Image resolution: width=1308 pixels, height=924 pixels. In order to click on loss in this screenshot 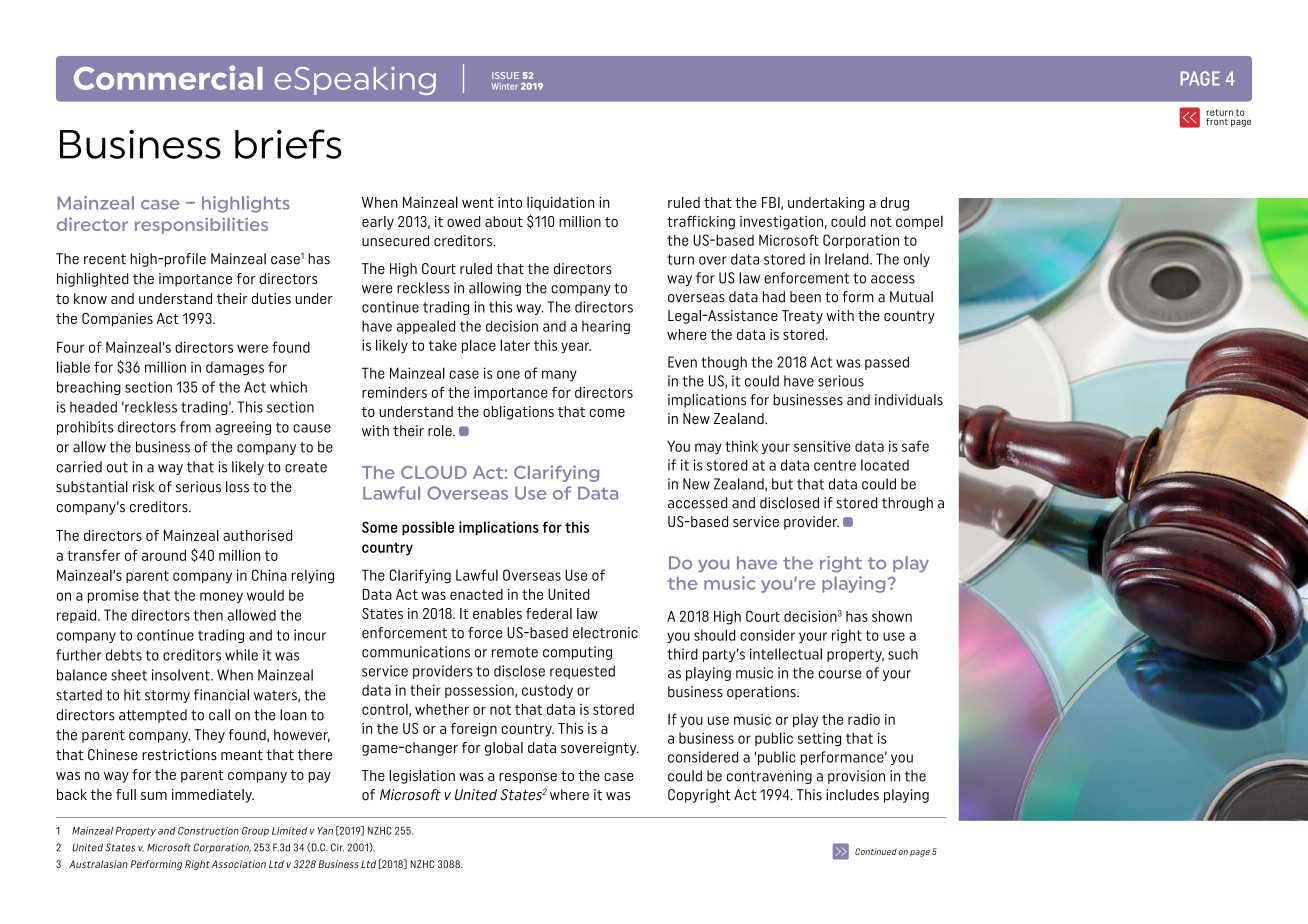, I will do `click(237, 487)`.
